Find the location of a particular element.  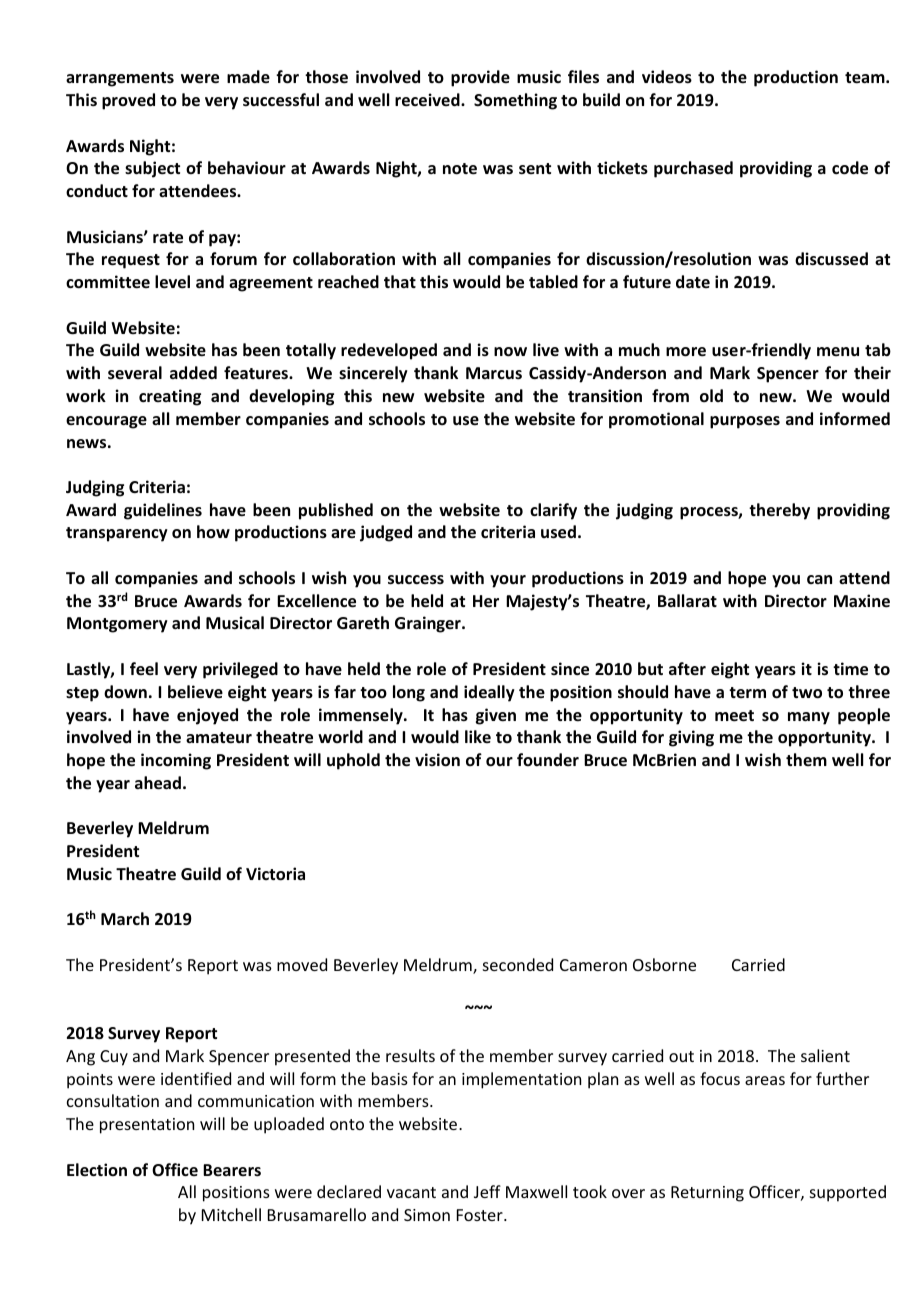

them is located at coordinates (806, 759).
